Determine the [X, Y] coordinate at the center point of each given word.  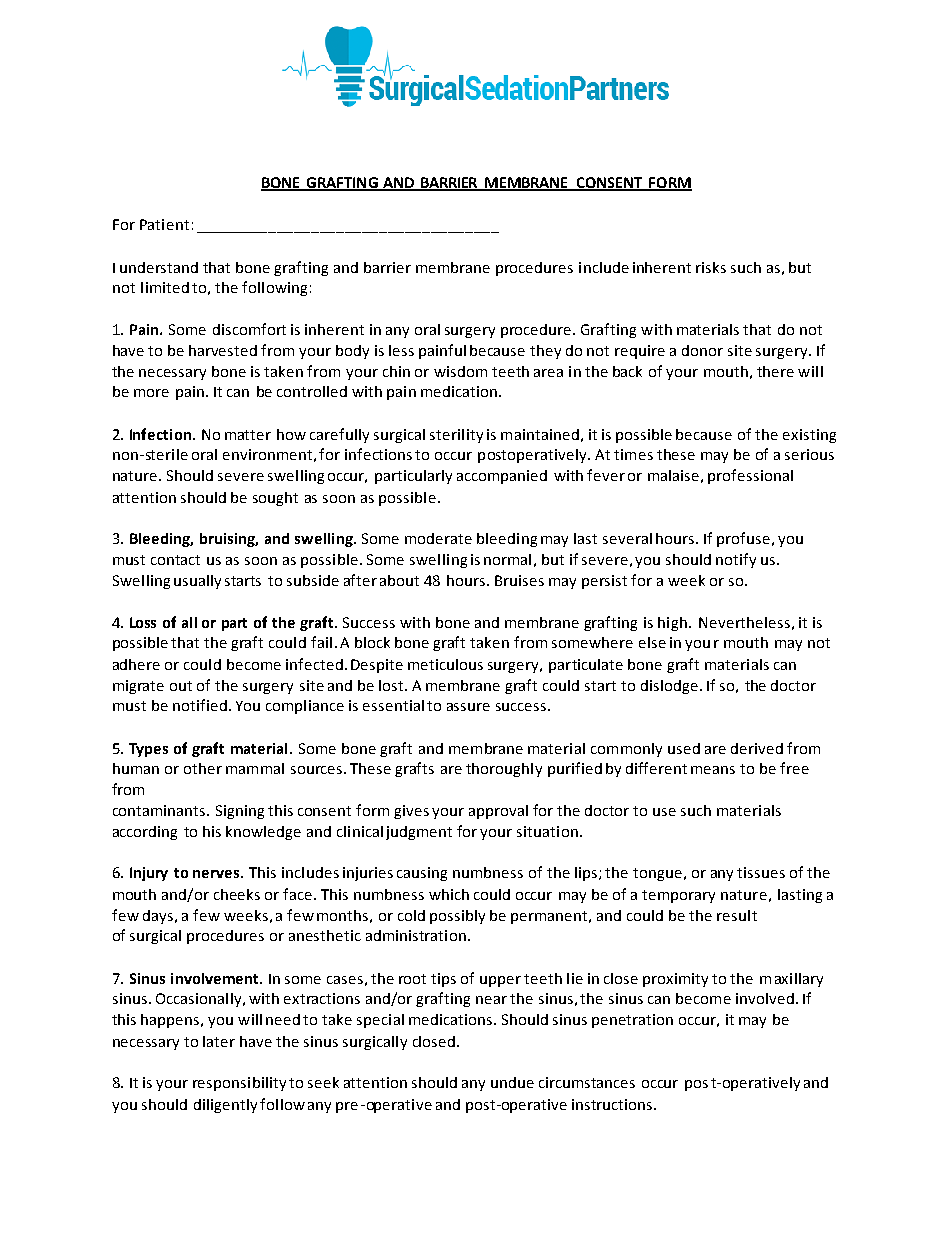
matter [248, 435]
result [737, 915]
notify [736, 560]
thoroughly [504, 770]
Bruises [519, 580]
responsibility [239, 1084]
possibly [457, 917]
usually [197, 582]
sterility [456, 436]
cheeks [237, 894]
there [775, 371]
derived [757, 748]
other [203, 768]
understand [159, 267]
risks [711, 267]
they [545, 352]
